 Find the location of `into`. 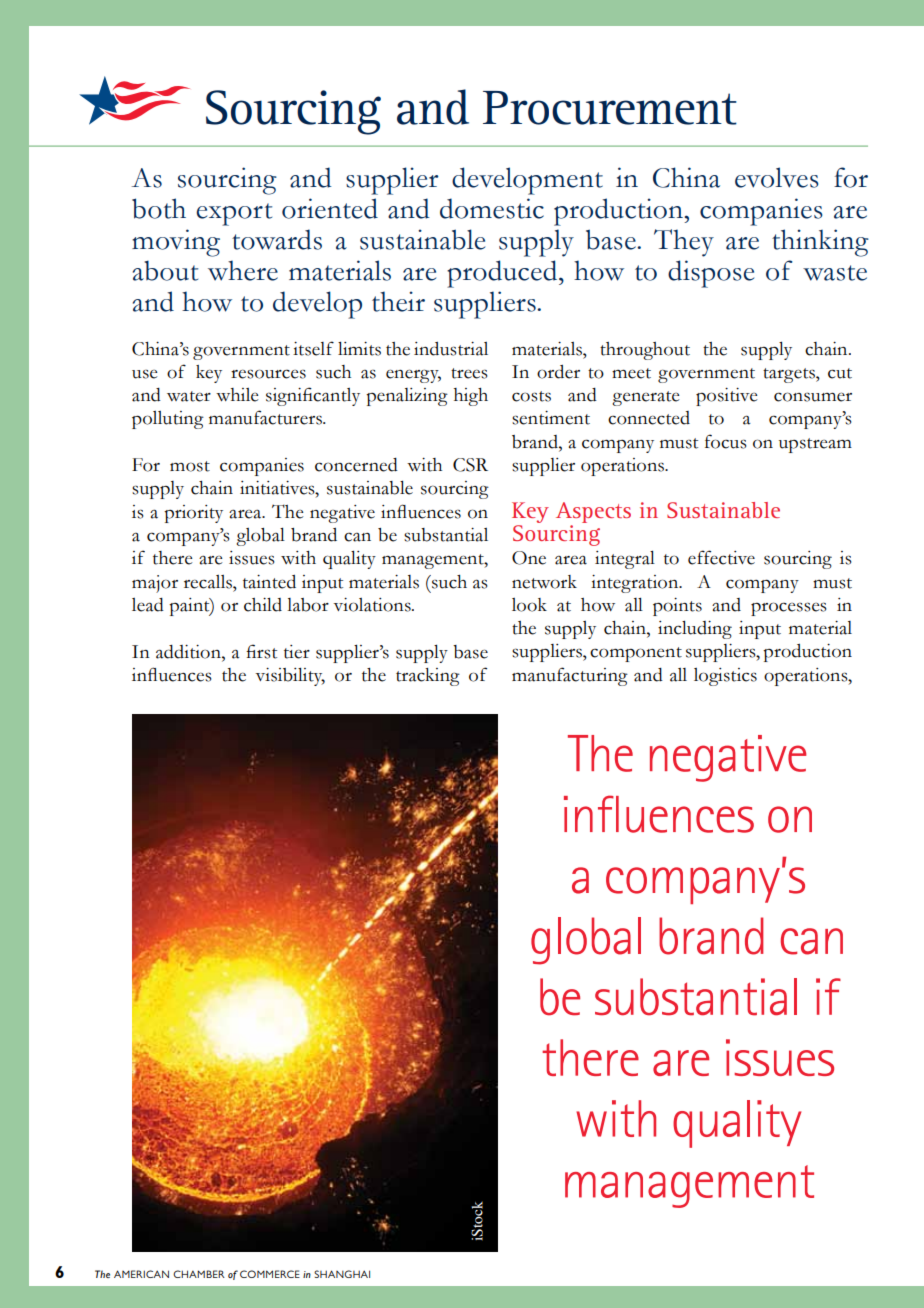

into is located at coordinates (242, 203).
